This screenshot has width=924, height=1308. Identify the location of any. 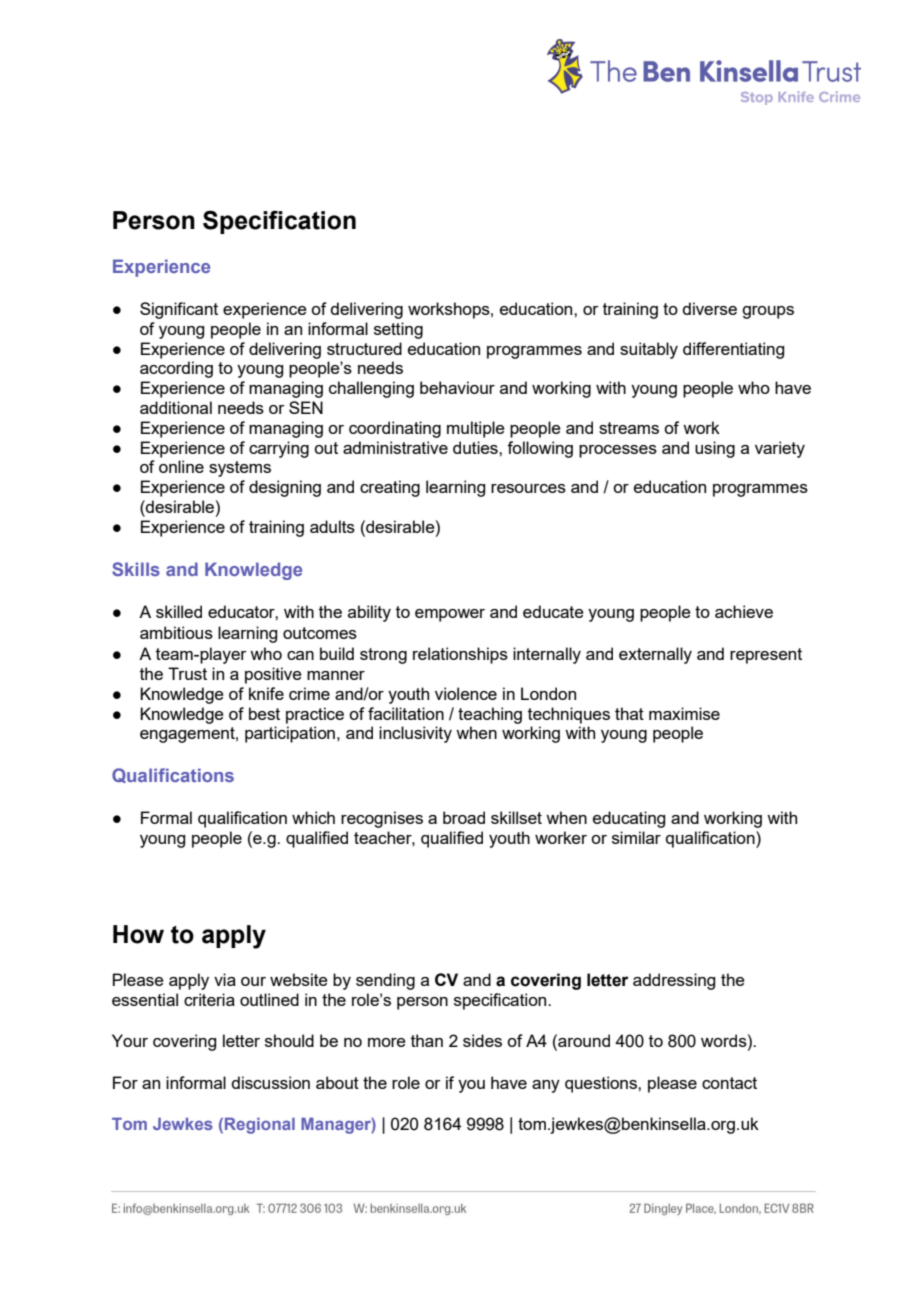
(546, 1086).
